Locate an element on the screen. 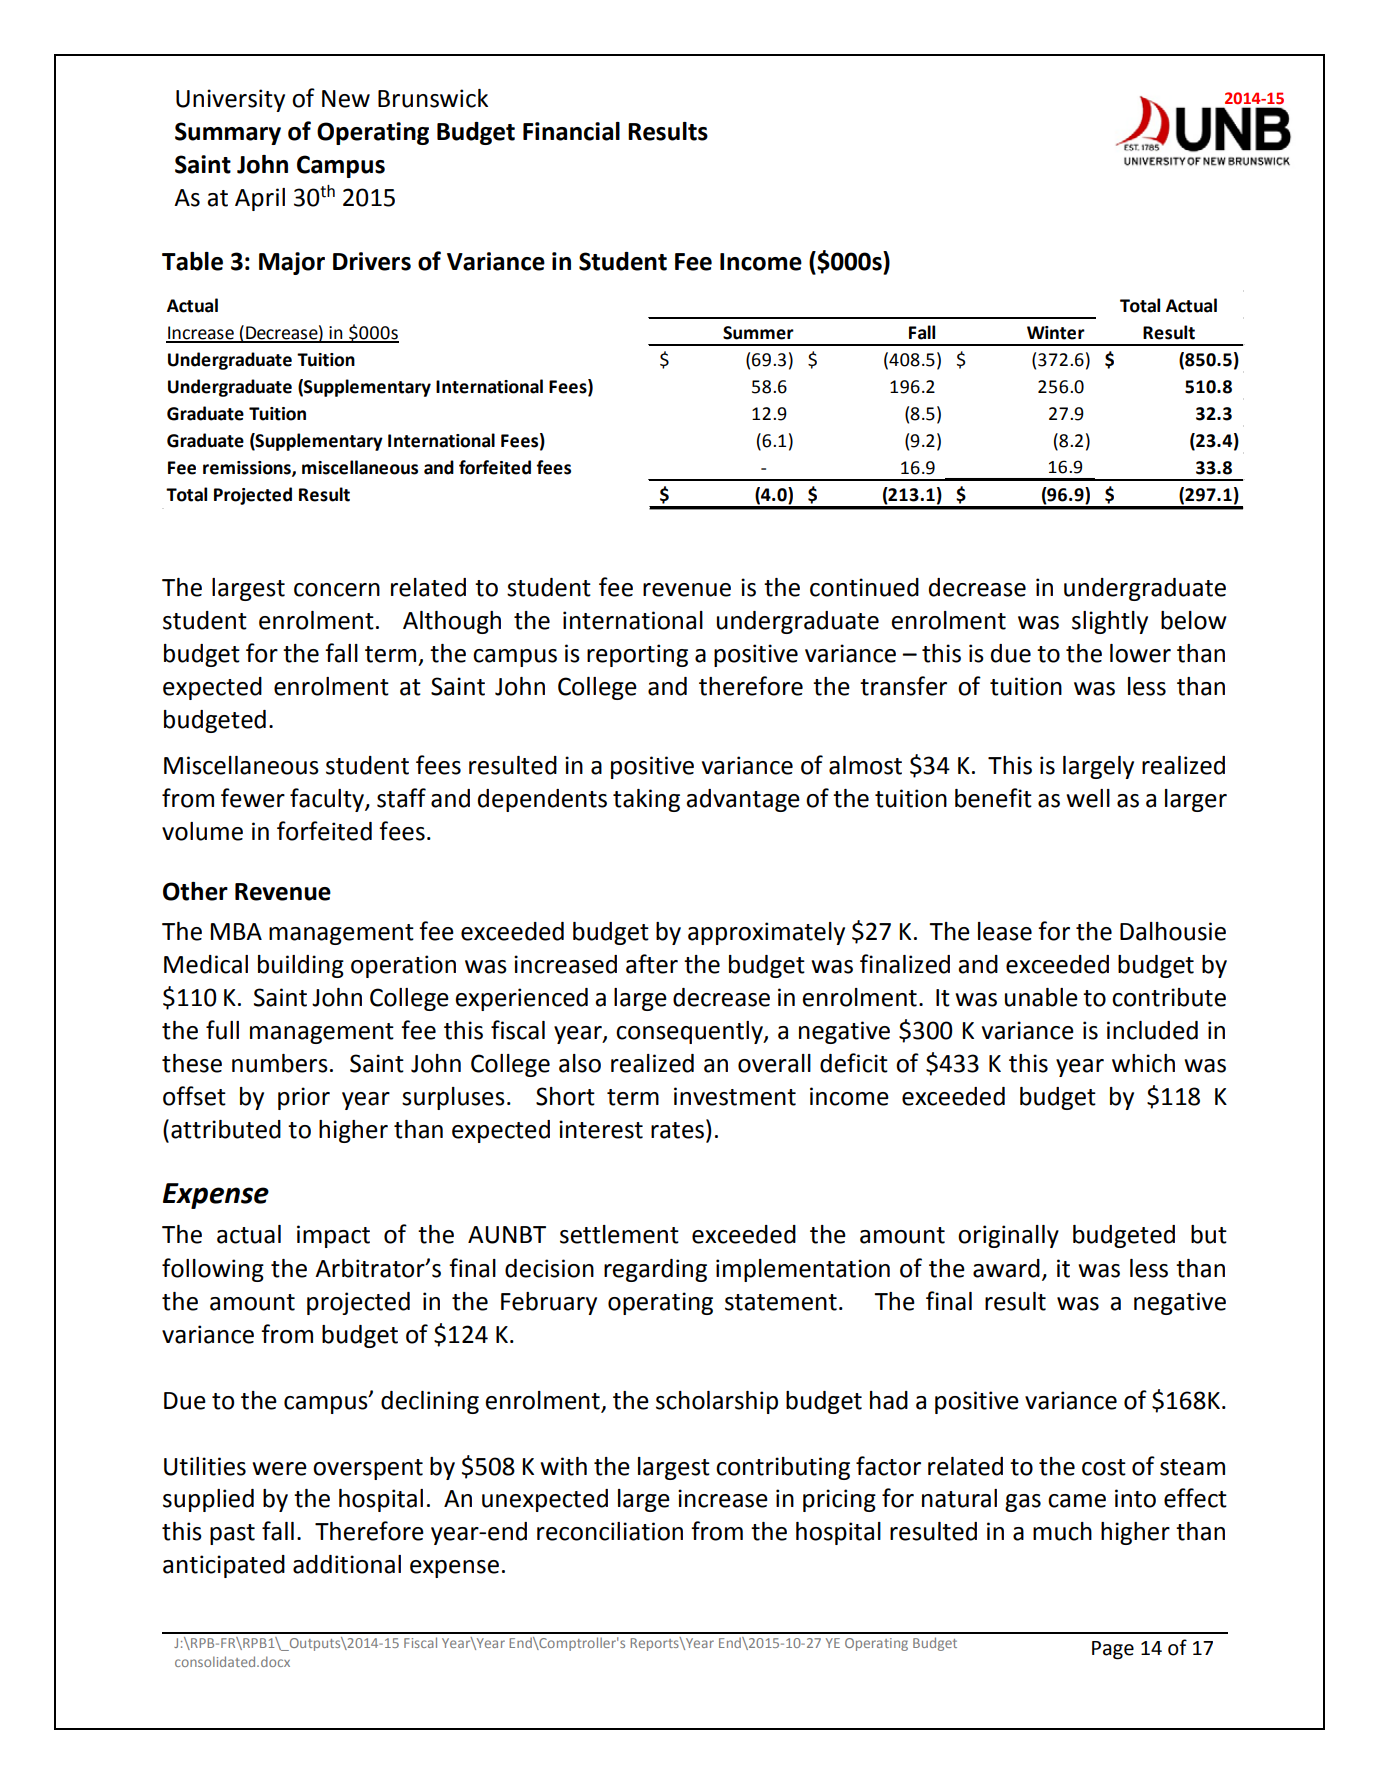 This screenshot has height=1784, width=1379. approximately is located at coordinates (766, 933).
